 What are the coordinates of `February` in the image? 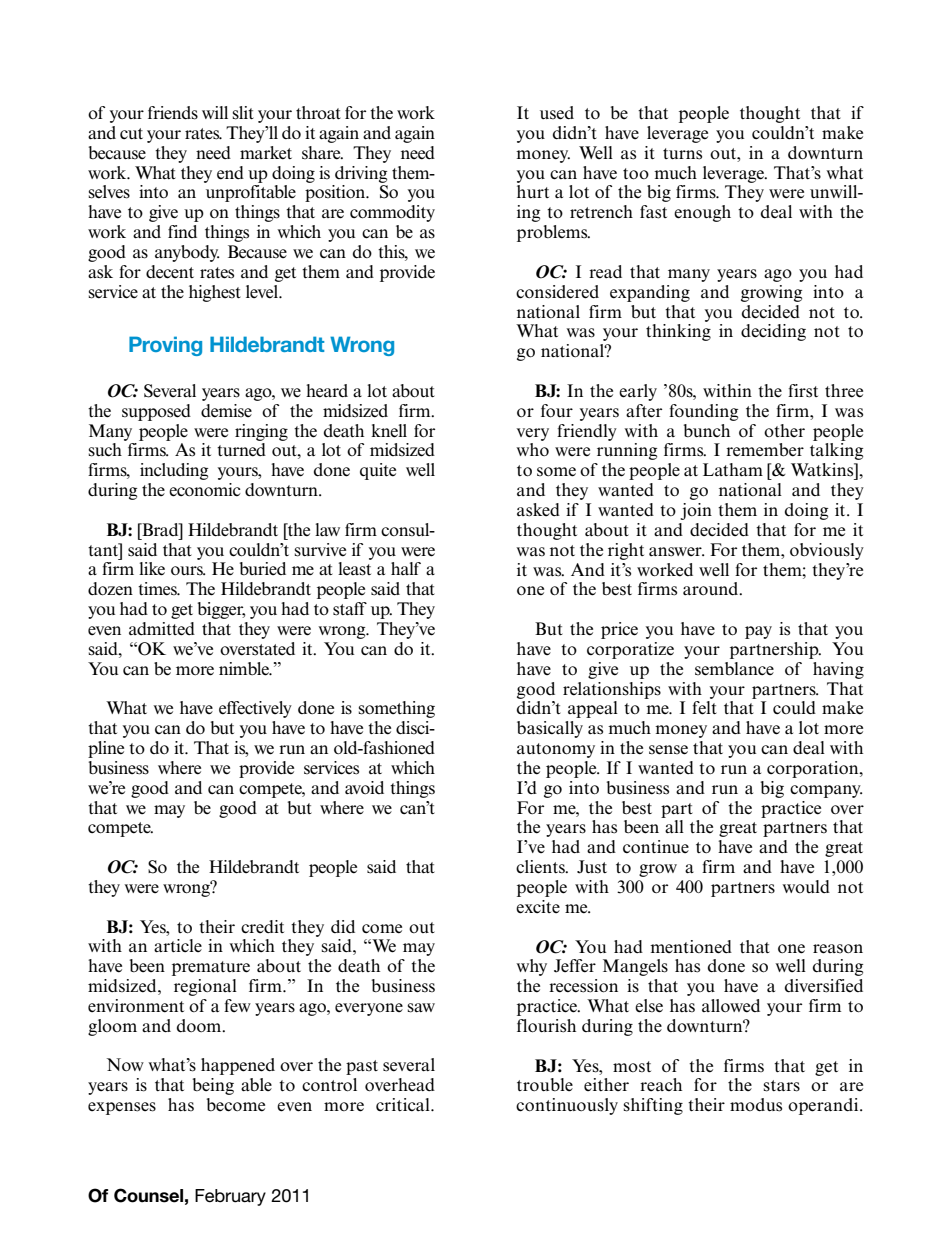 It's located at (230, 1197).
